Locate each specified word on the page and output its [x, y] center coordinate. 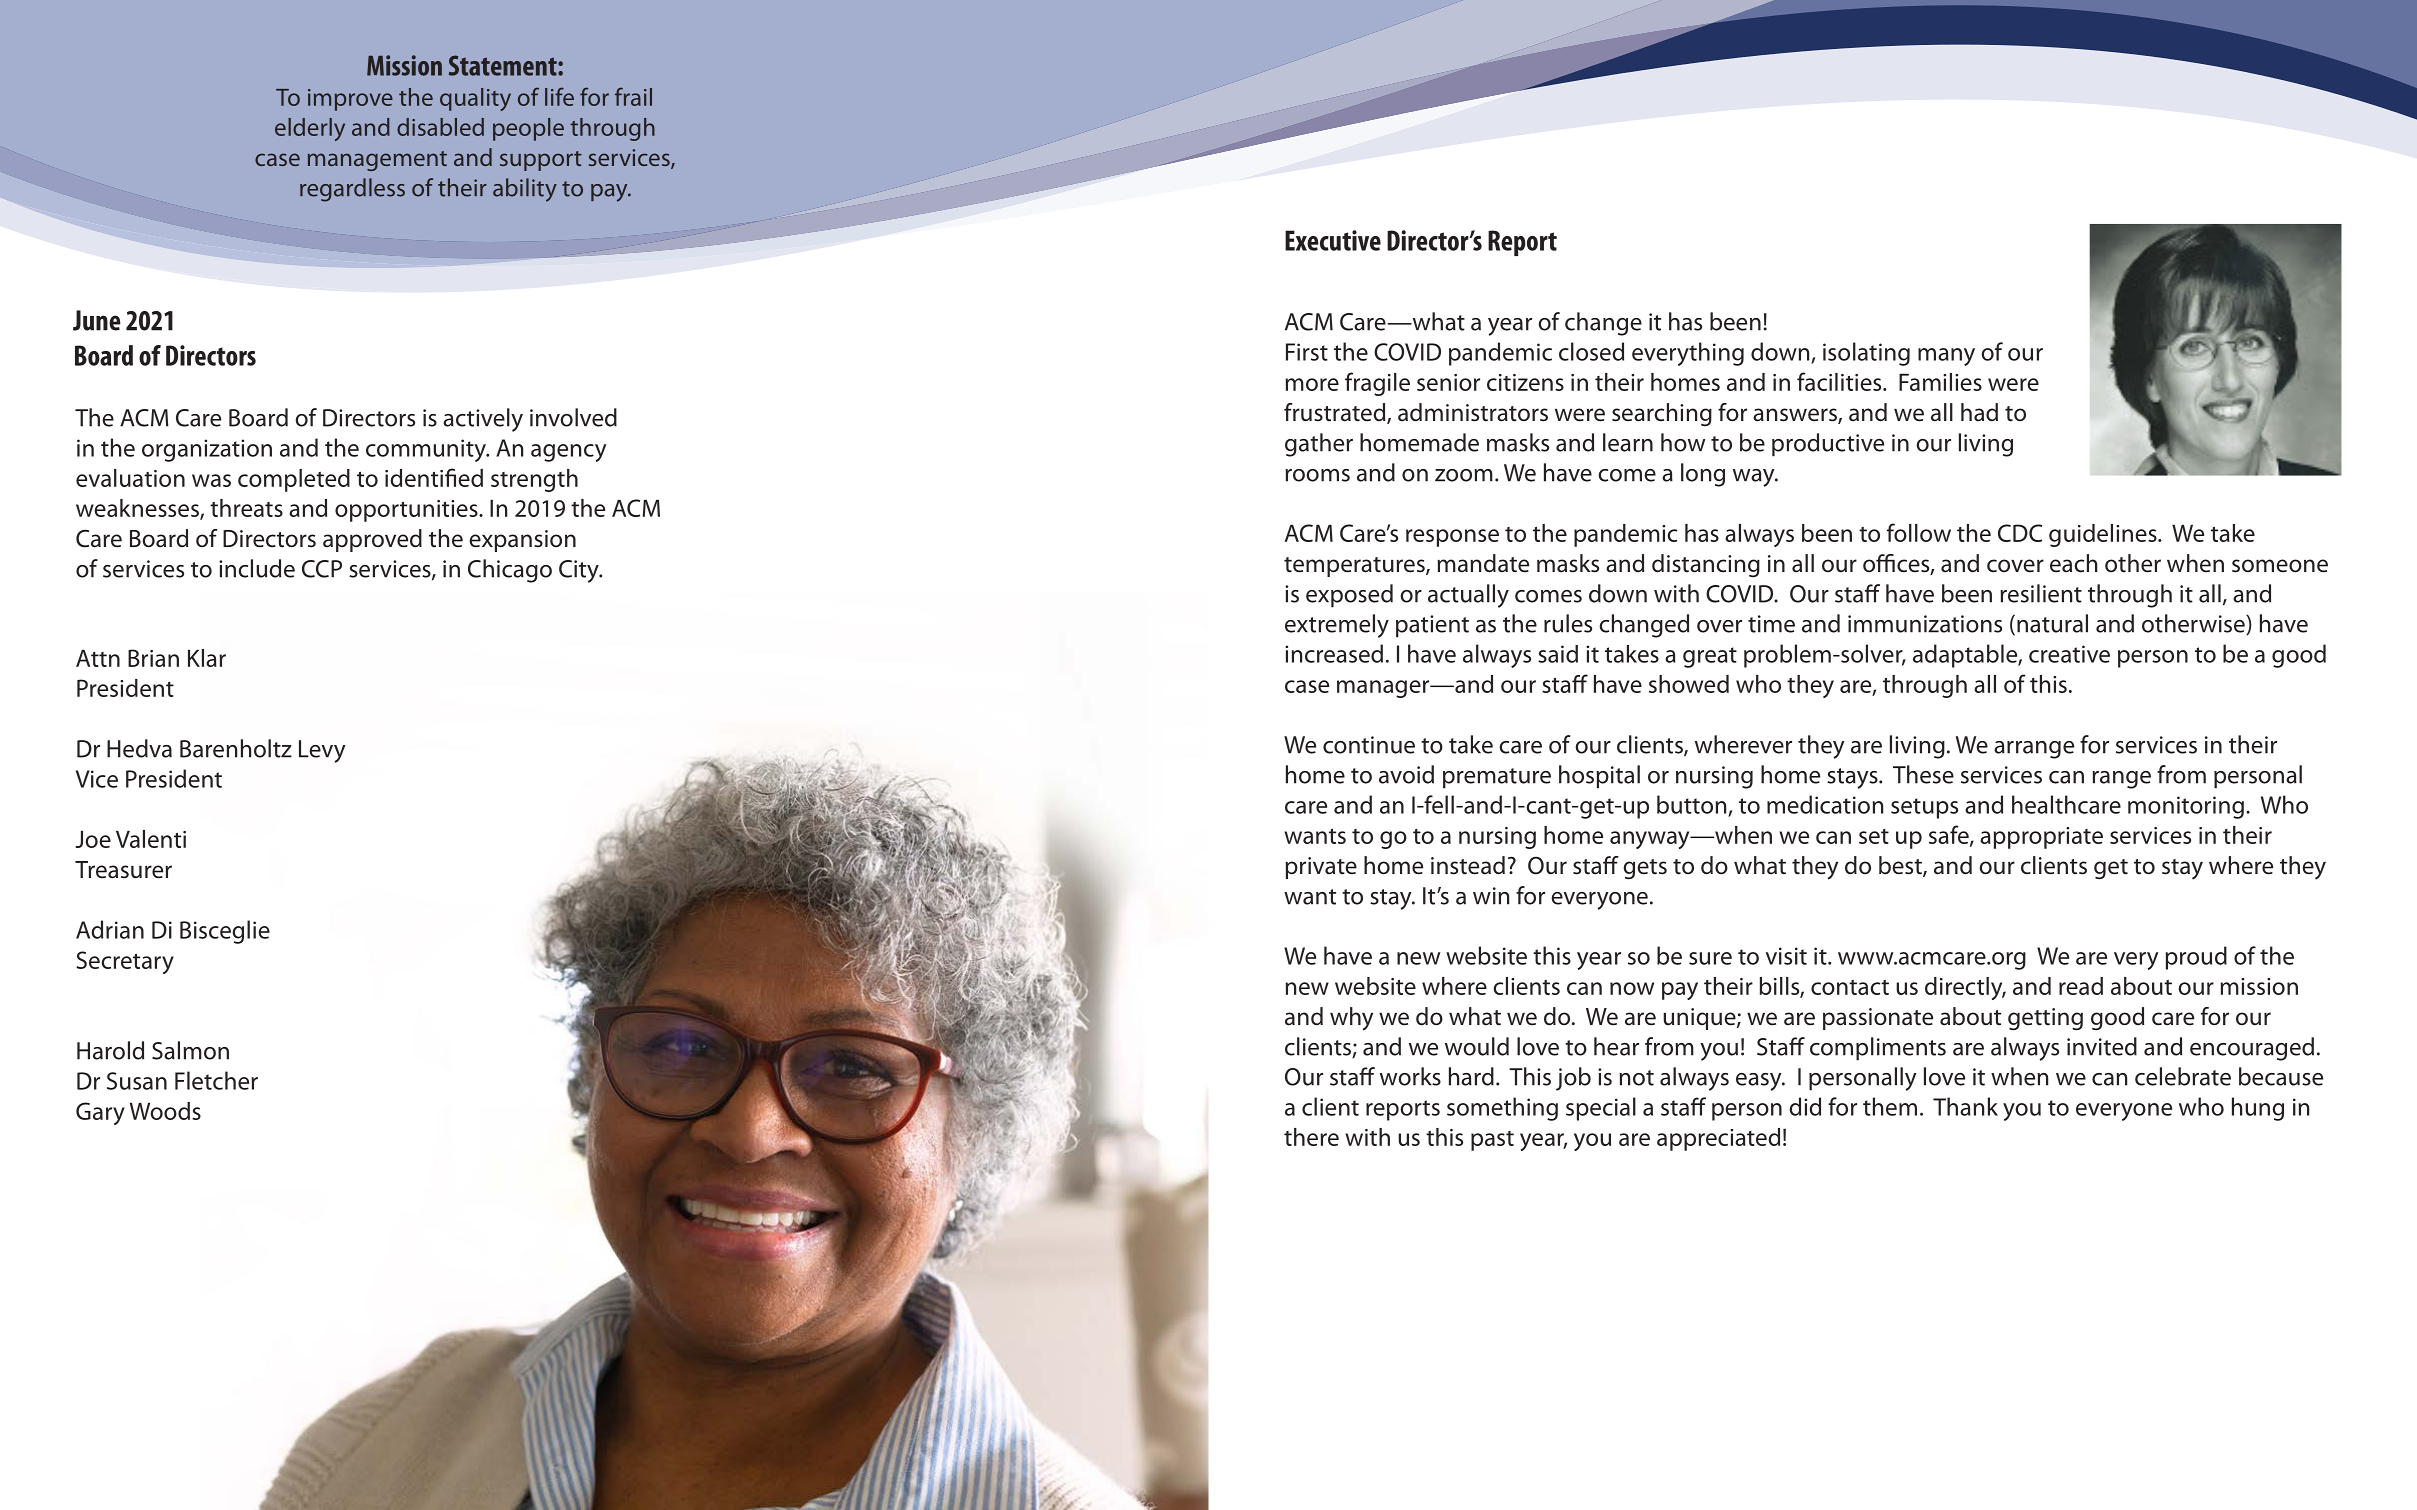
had [1979, 412]
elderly [310, 129]
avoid [1406, 774]
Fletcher [216, 1080]
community [427, 450]
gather [1319, 445]
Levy [322, 751]
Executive [1333, 240]
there [1311, 1137]
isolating [1866, 354]
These [1923, 774]
